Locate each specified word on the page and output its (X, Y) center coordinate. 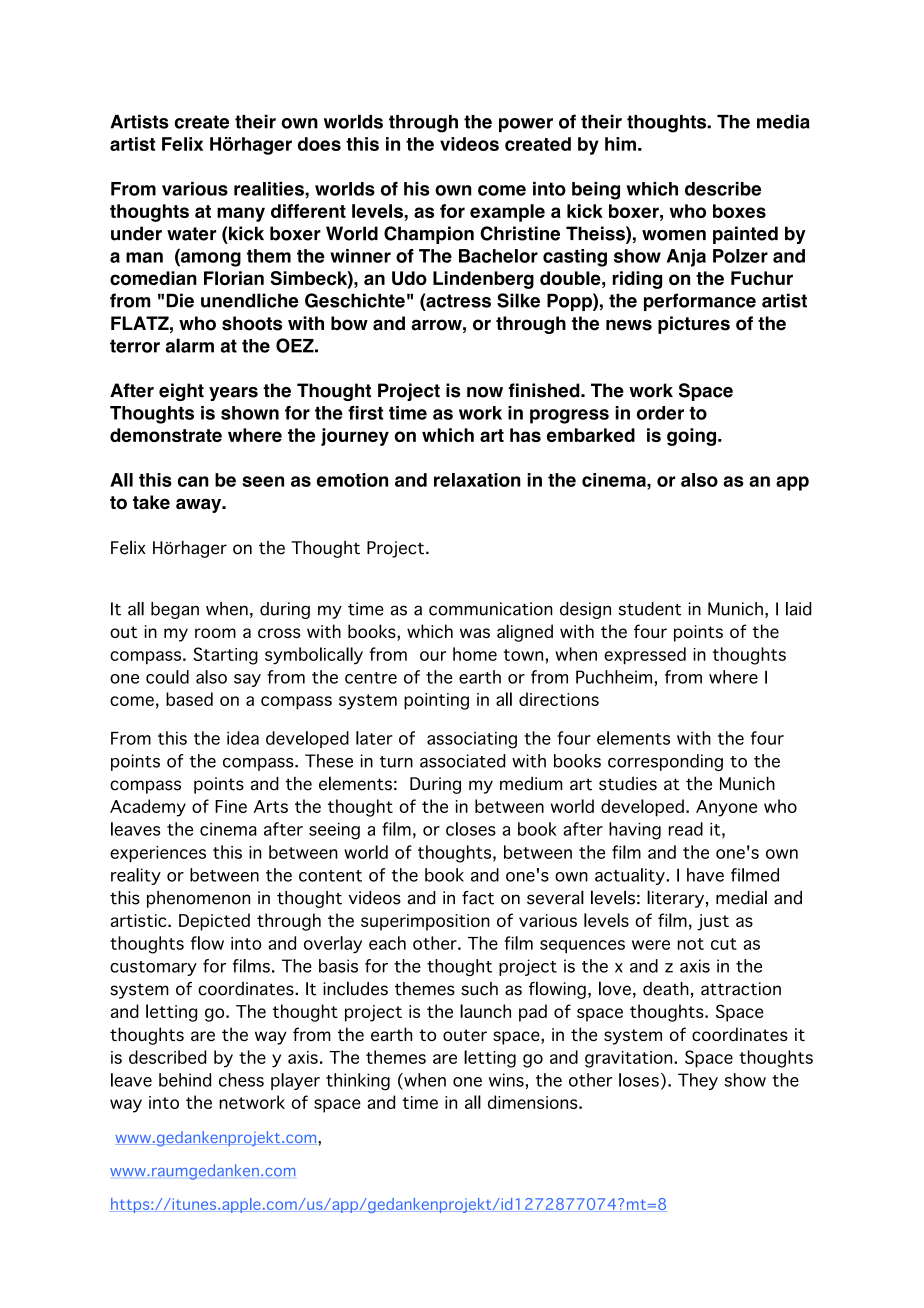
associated (463, 761)
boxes (739, 211)
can (193, 481)
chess (241, 1080)
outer (465, 1035)
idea (243, 738)
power (526, 125)
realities (270, 189)
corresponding (665, 762)
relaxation (477, 480)
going (693, 437)
